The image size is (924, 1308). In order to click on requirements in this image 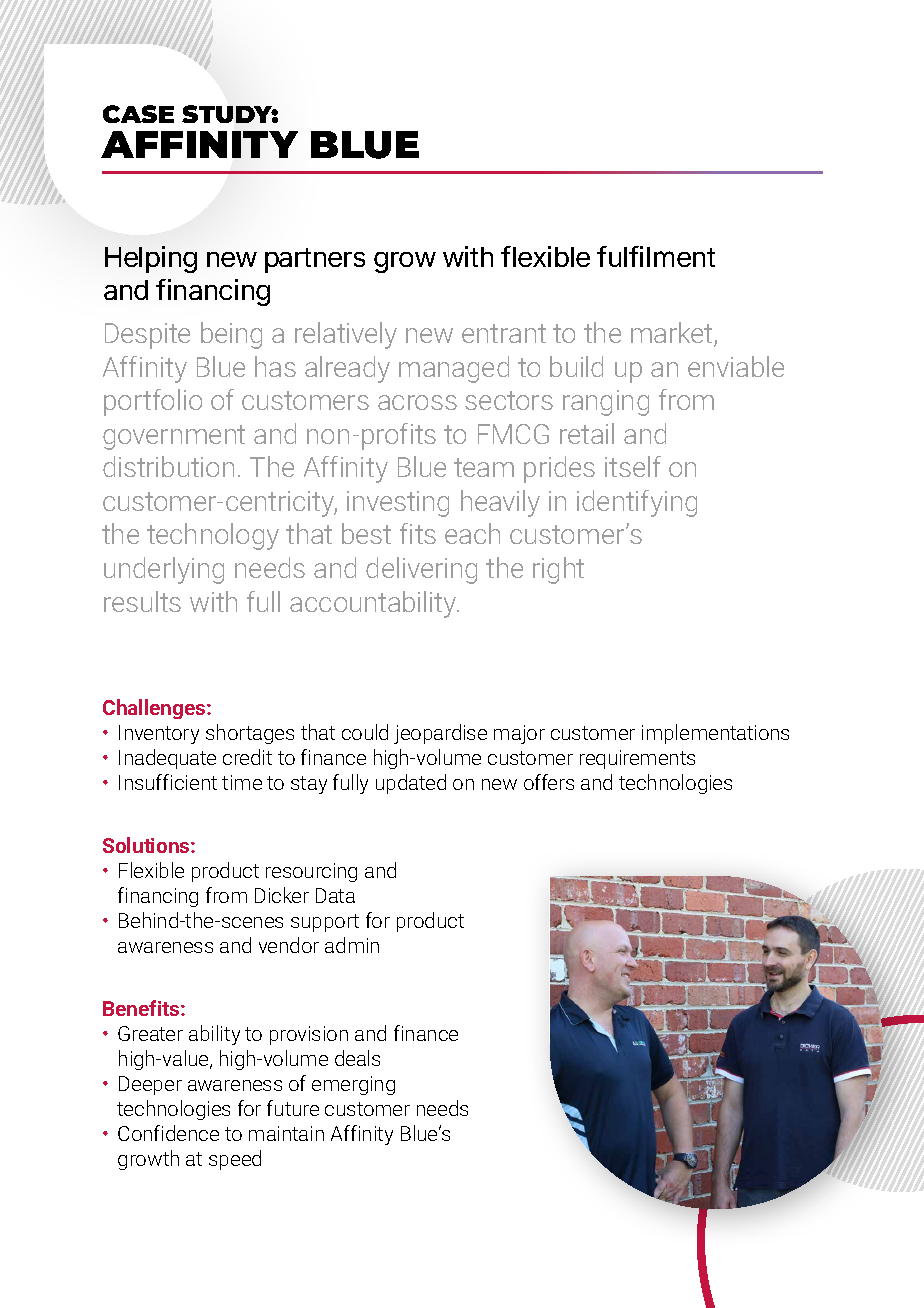, I will do `click(637, 759)`.
